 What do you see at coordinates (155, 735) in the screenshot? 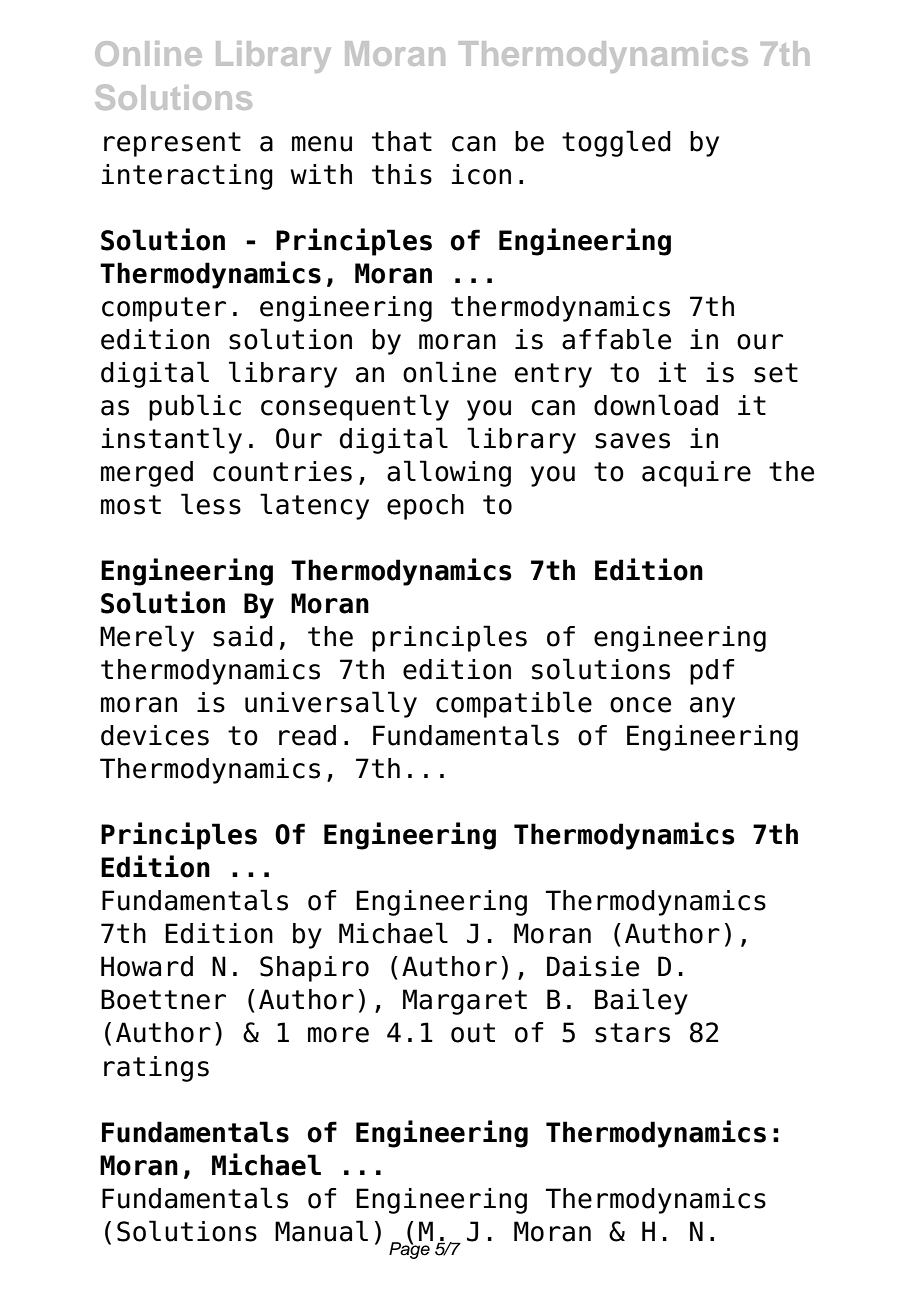
I see `devices` at bounding box center [155, 735].
